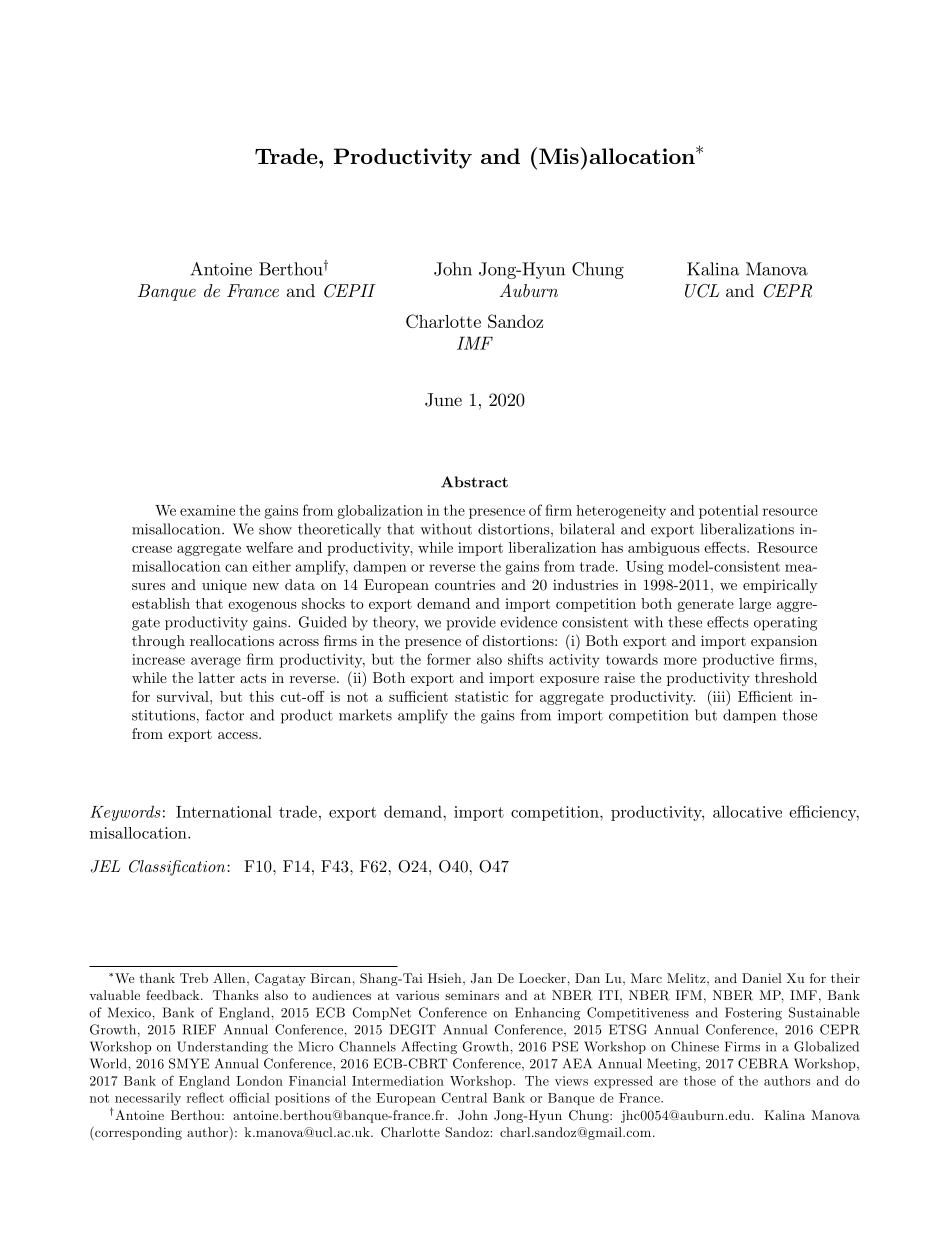 The height and width of the image is (1233, 952). What do you see at coordinates (259, 1081) in the image?
I see `London` at bounding box center [259, 1081].
